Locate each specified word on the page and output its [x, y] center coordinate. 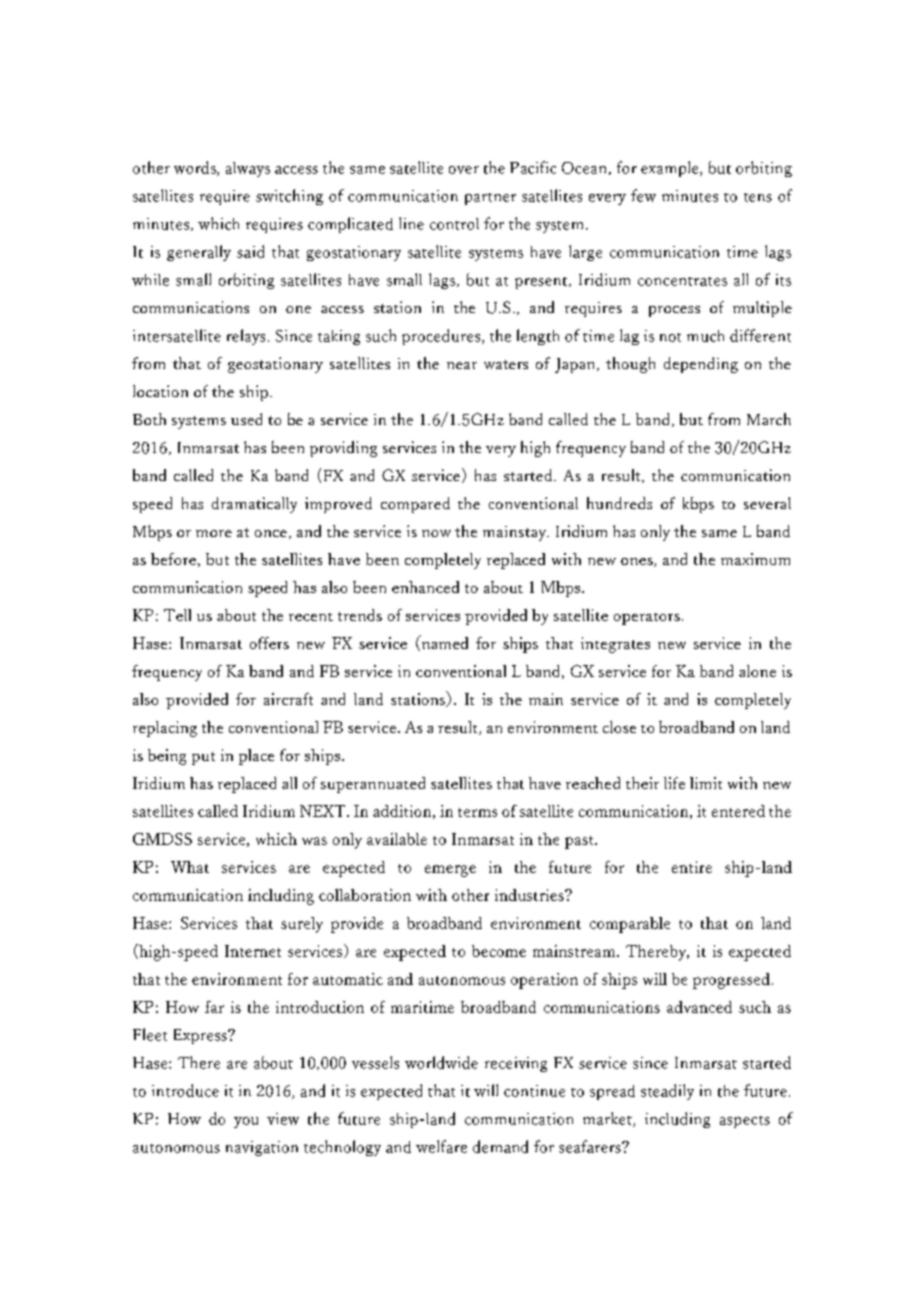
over [464, 170]
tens [758, 197]
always [248, 169]
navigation [262, 1148]
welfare [441, 1146]
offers [269, 643]
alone [757, 671]
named [443, 643]
